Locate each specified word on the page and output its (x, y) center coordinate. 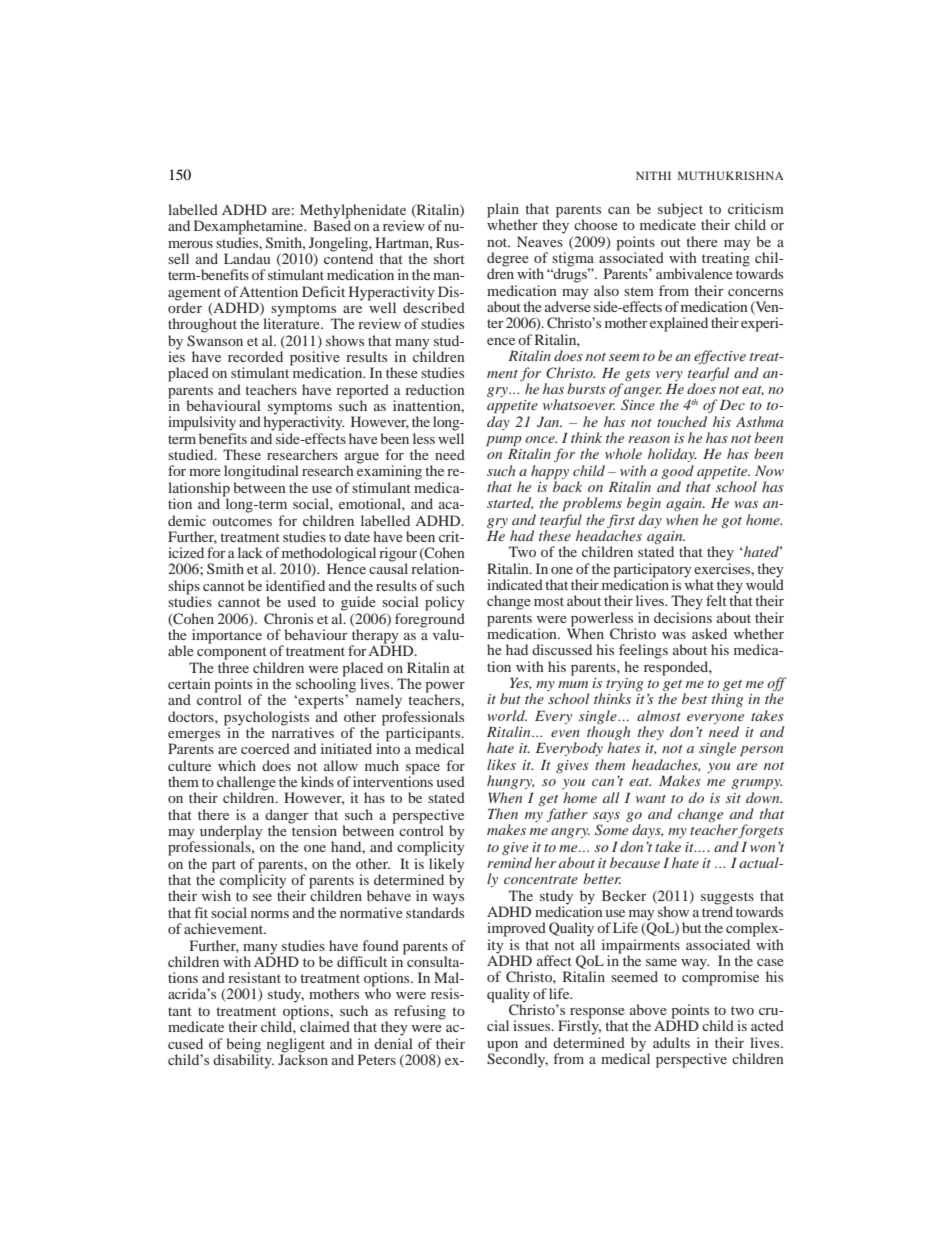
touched (682, 421)
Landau (247, 258)
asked (709, 633)
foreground (430, 619)
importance (227, 636)
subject (680, 211)
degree (509, 260)
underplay (231, 833)
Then (503, 813)
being (243, 1045)
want (651, 799)
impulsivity (202, 423)
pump (504, 441)
